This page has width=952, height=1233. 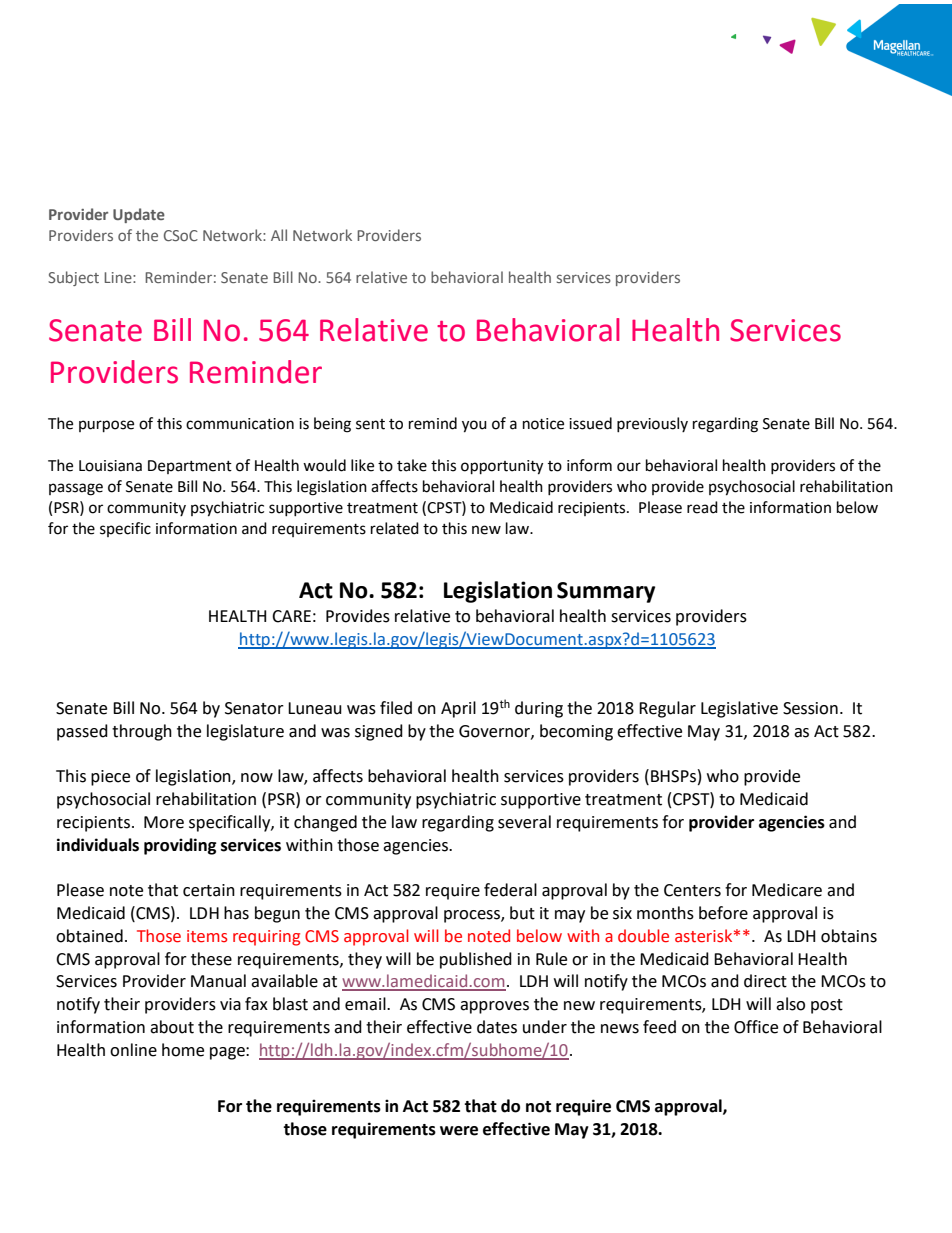 I want to click on April, so click(x=458, y=709).
